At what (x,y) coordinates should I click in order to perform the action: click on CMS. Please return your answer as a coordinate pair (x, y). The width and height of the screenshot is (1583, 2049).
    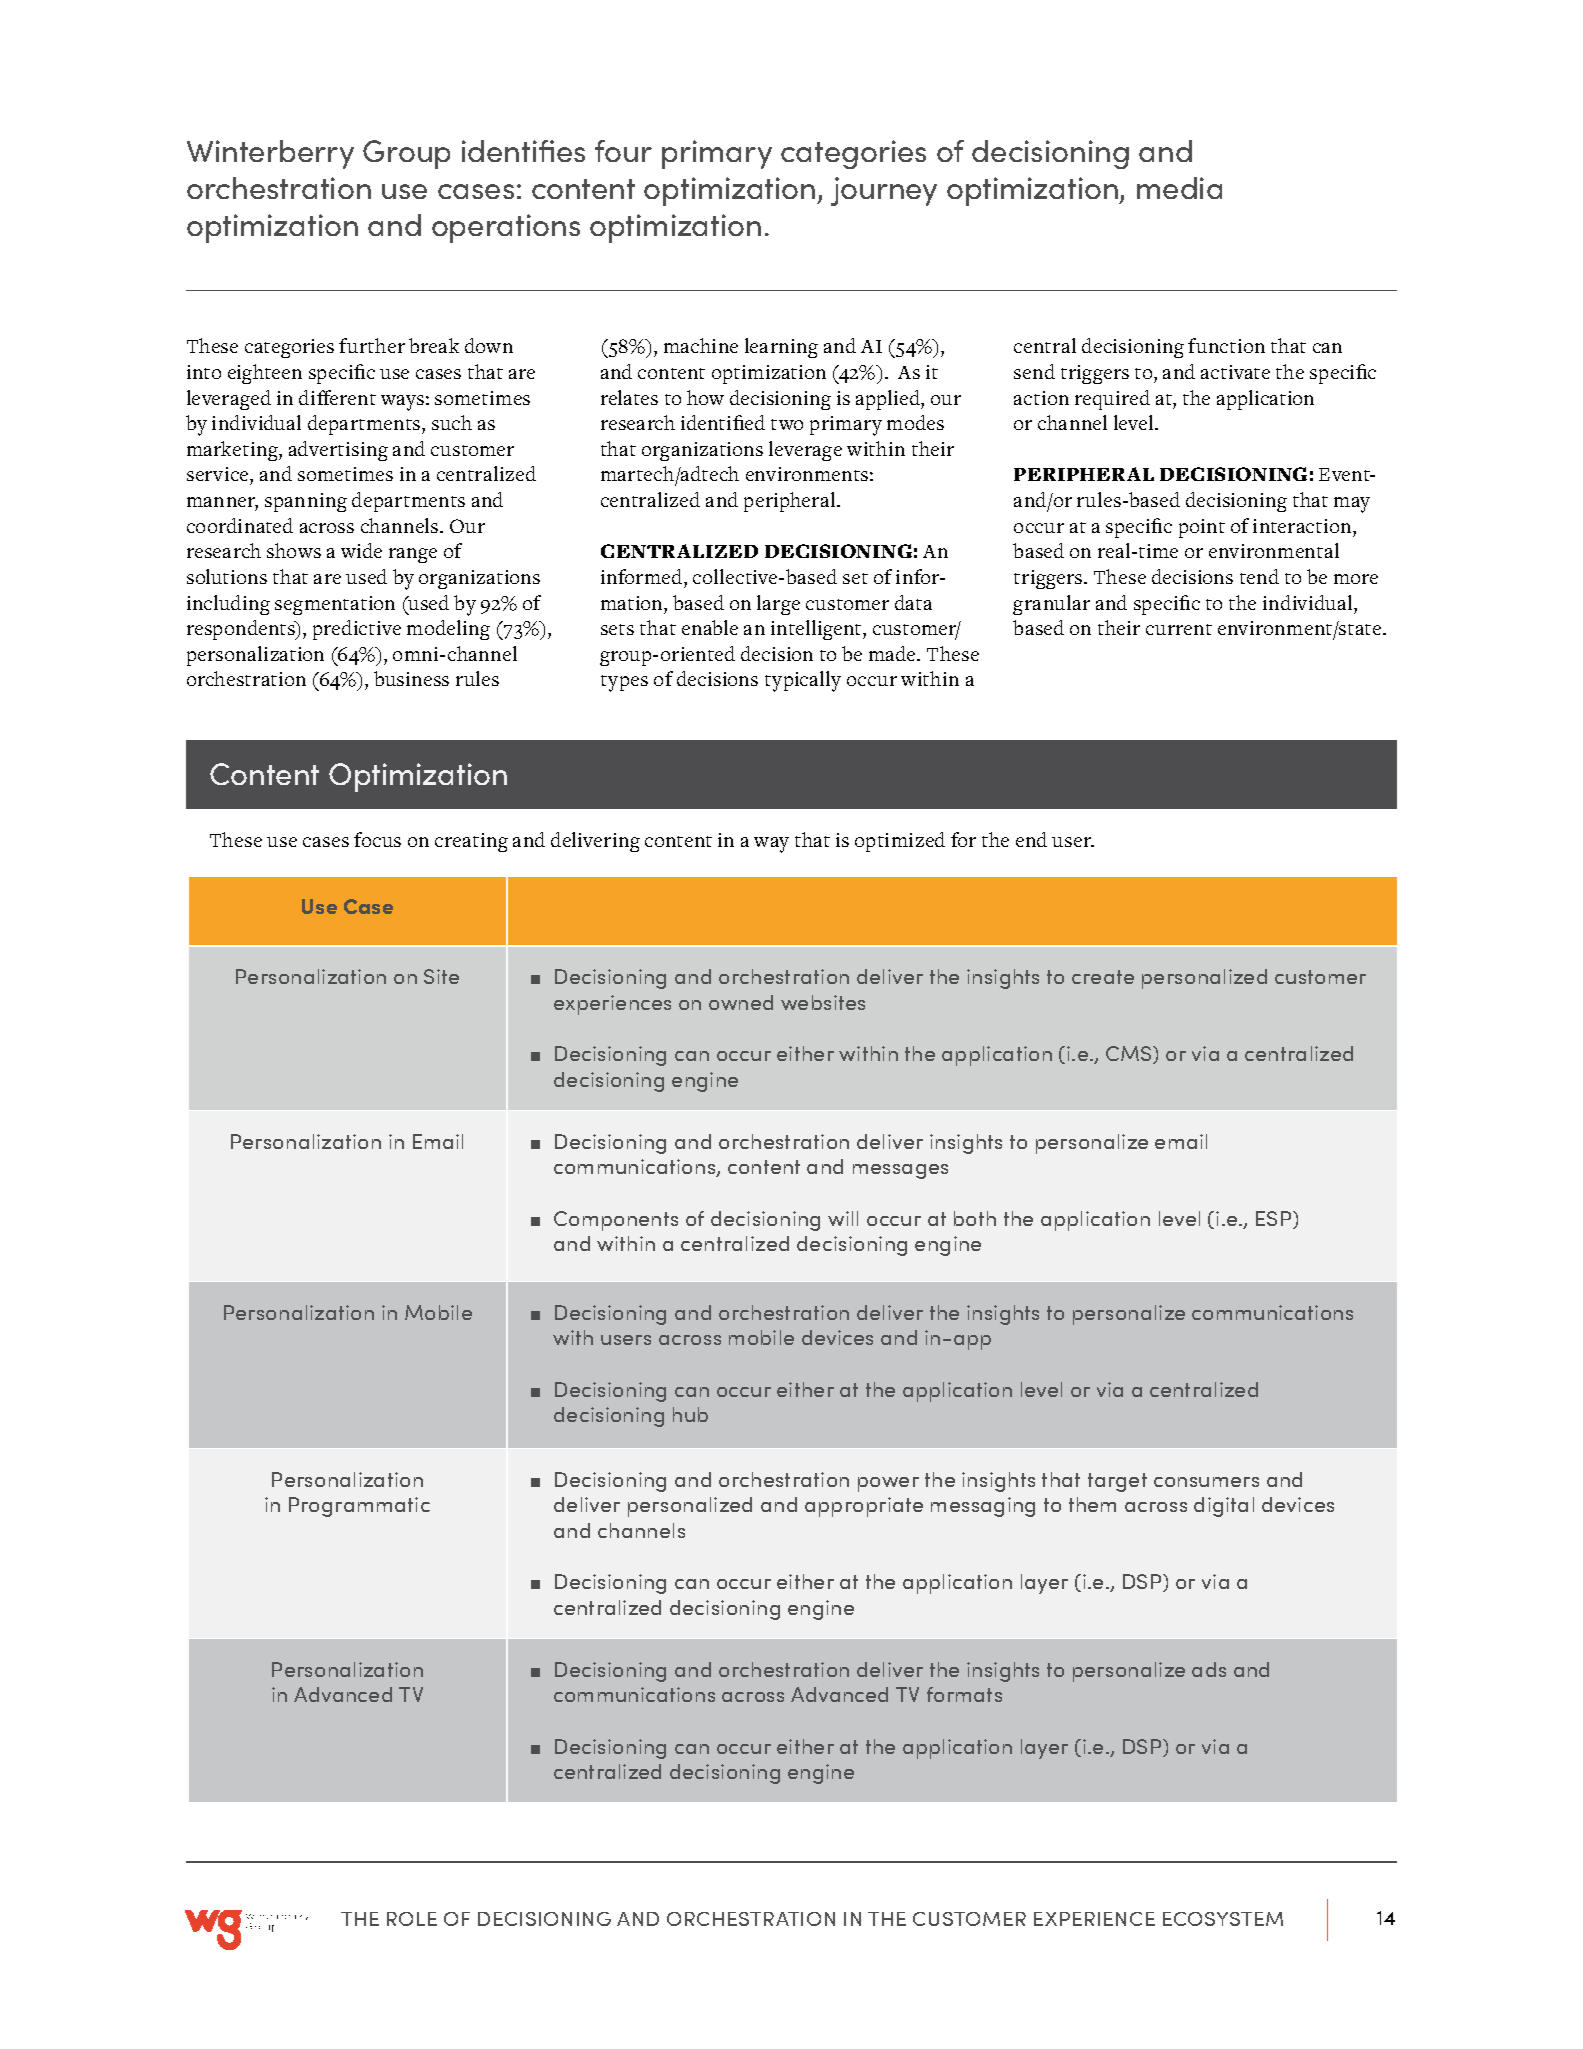
    Looking at the image, I should click on (1130, 1055).
